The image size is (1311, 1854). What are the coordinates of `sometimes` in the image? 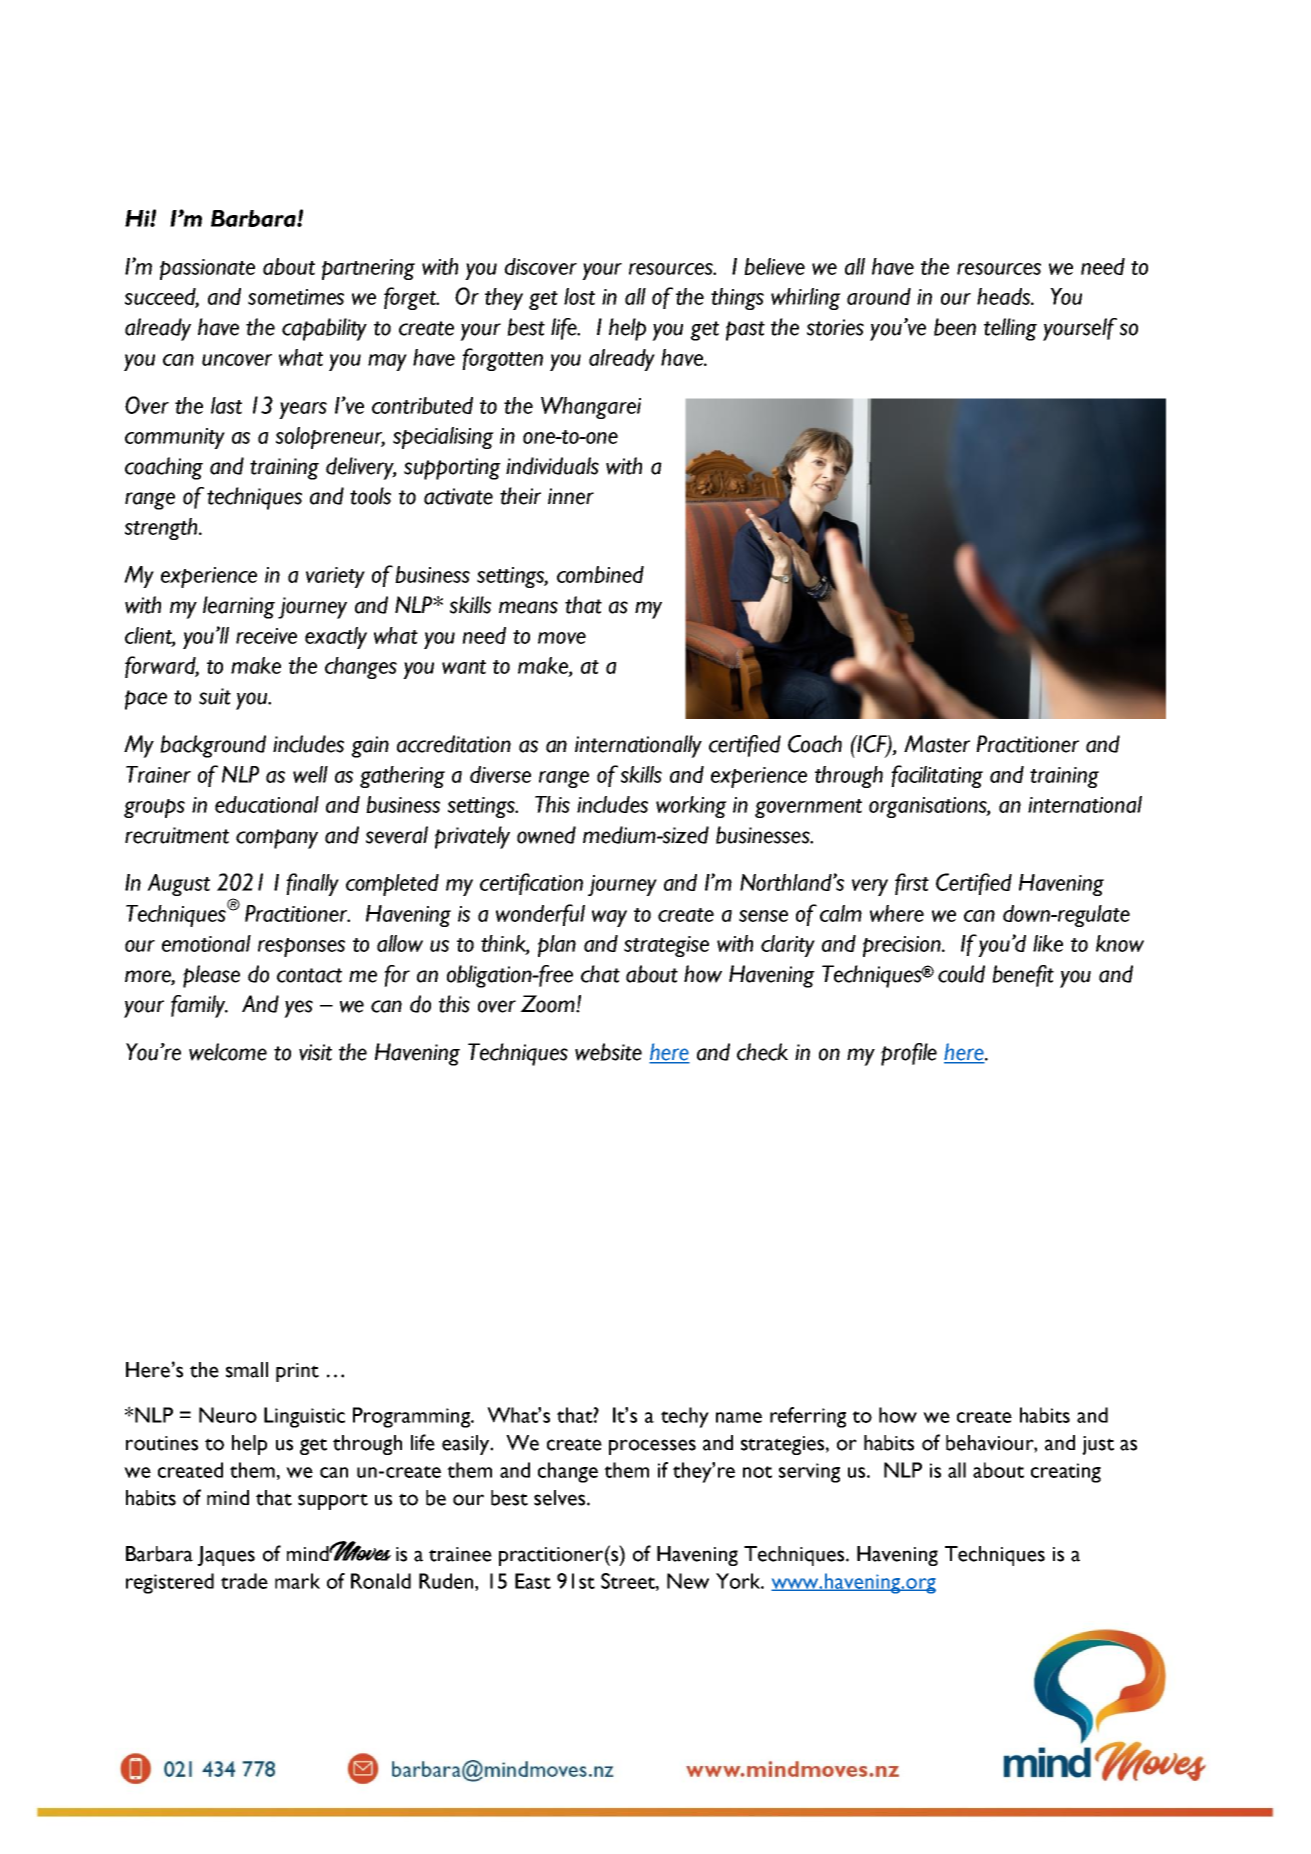 It's located at (296, 297).
